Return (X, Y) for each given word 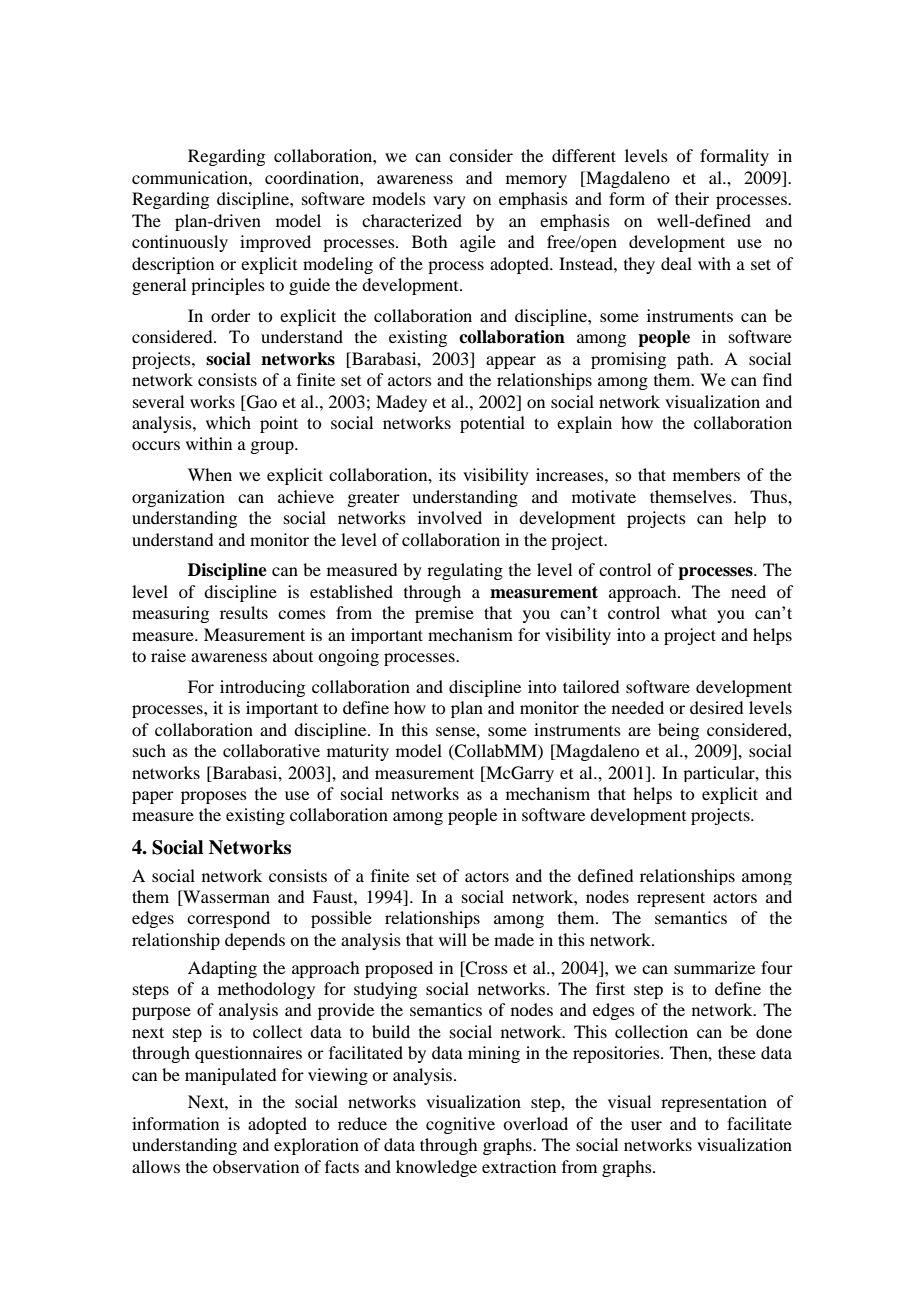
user (646, 1125)
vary (449, 202)
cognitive (460, 1125)
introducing (262, 688)
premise (444, 614)
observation (256, 1166)
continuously (180, 243)
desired (716, 707)
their (692, 198)
